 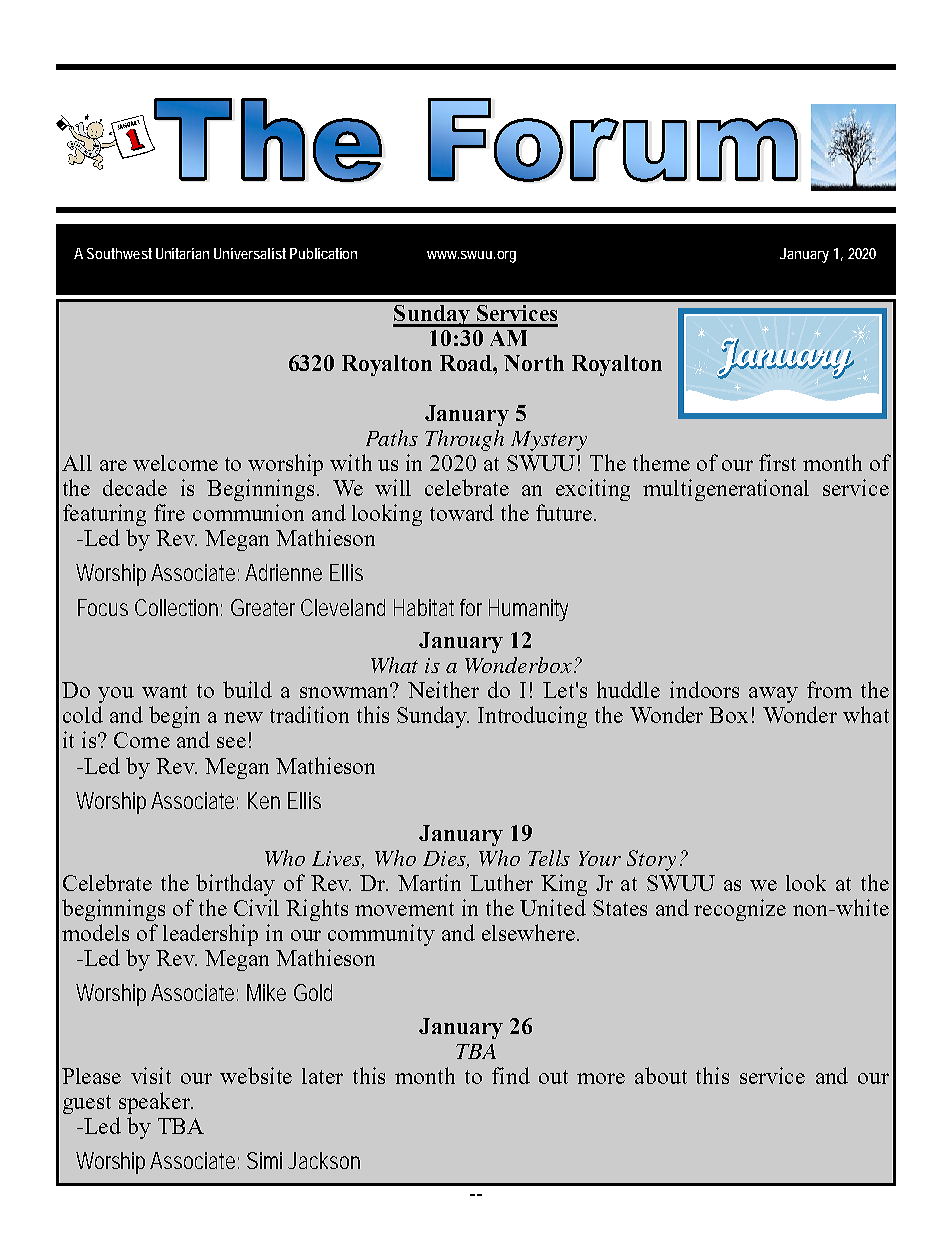 I want to click on speaker, so click(x=156, y=1103).
